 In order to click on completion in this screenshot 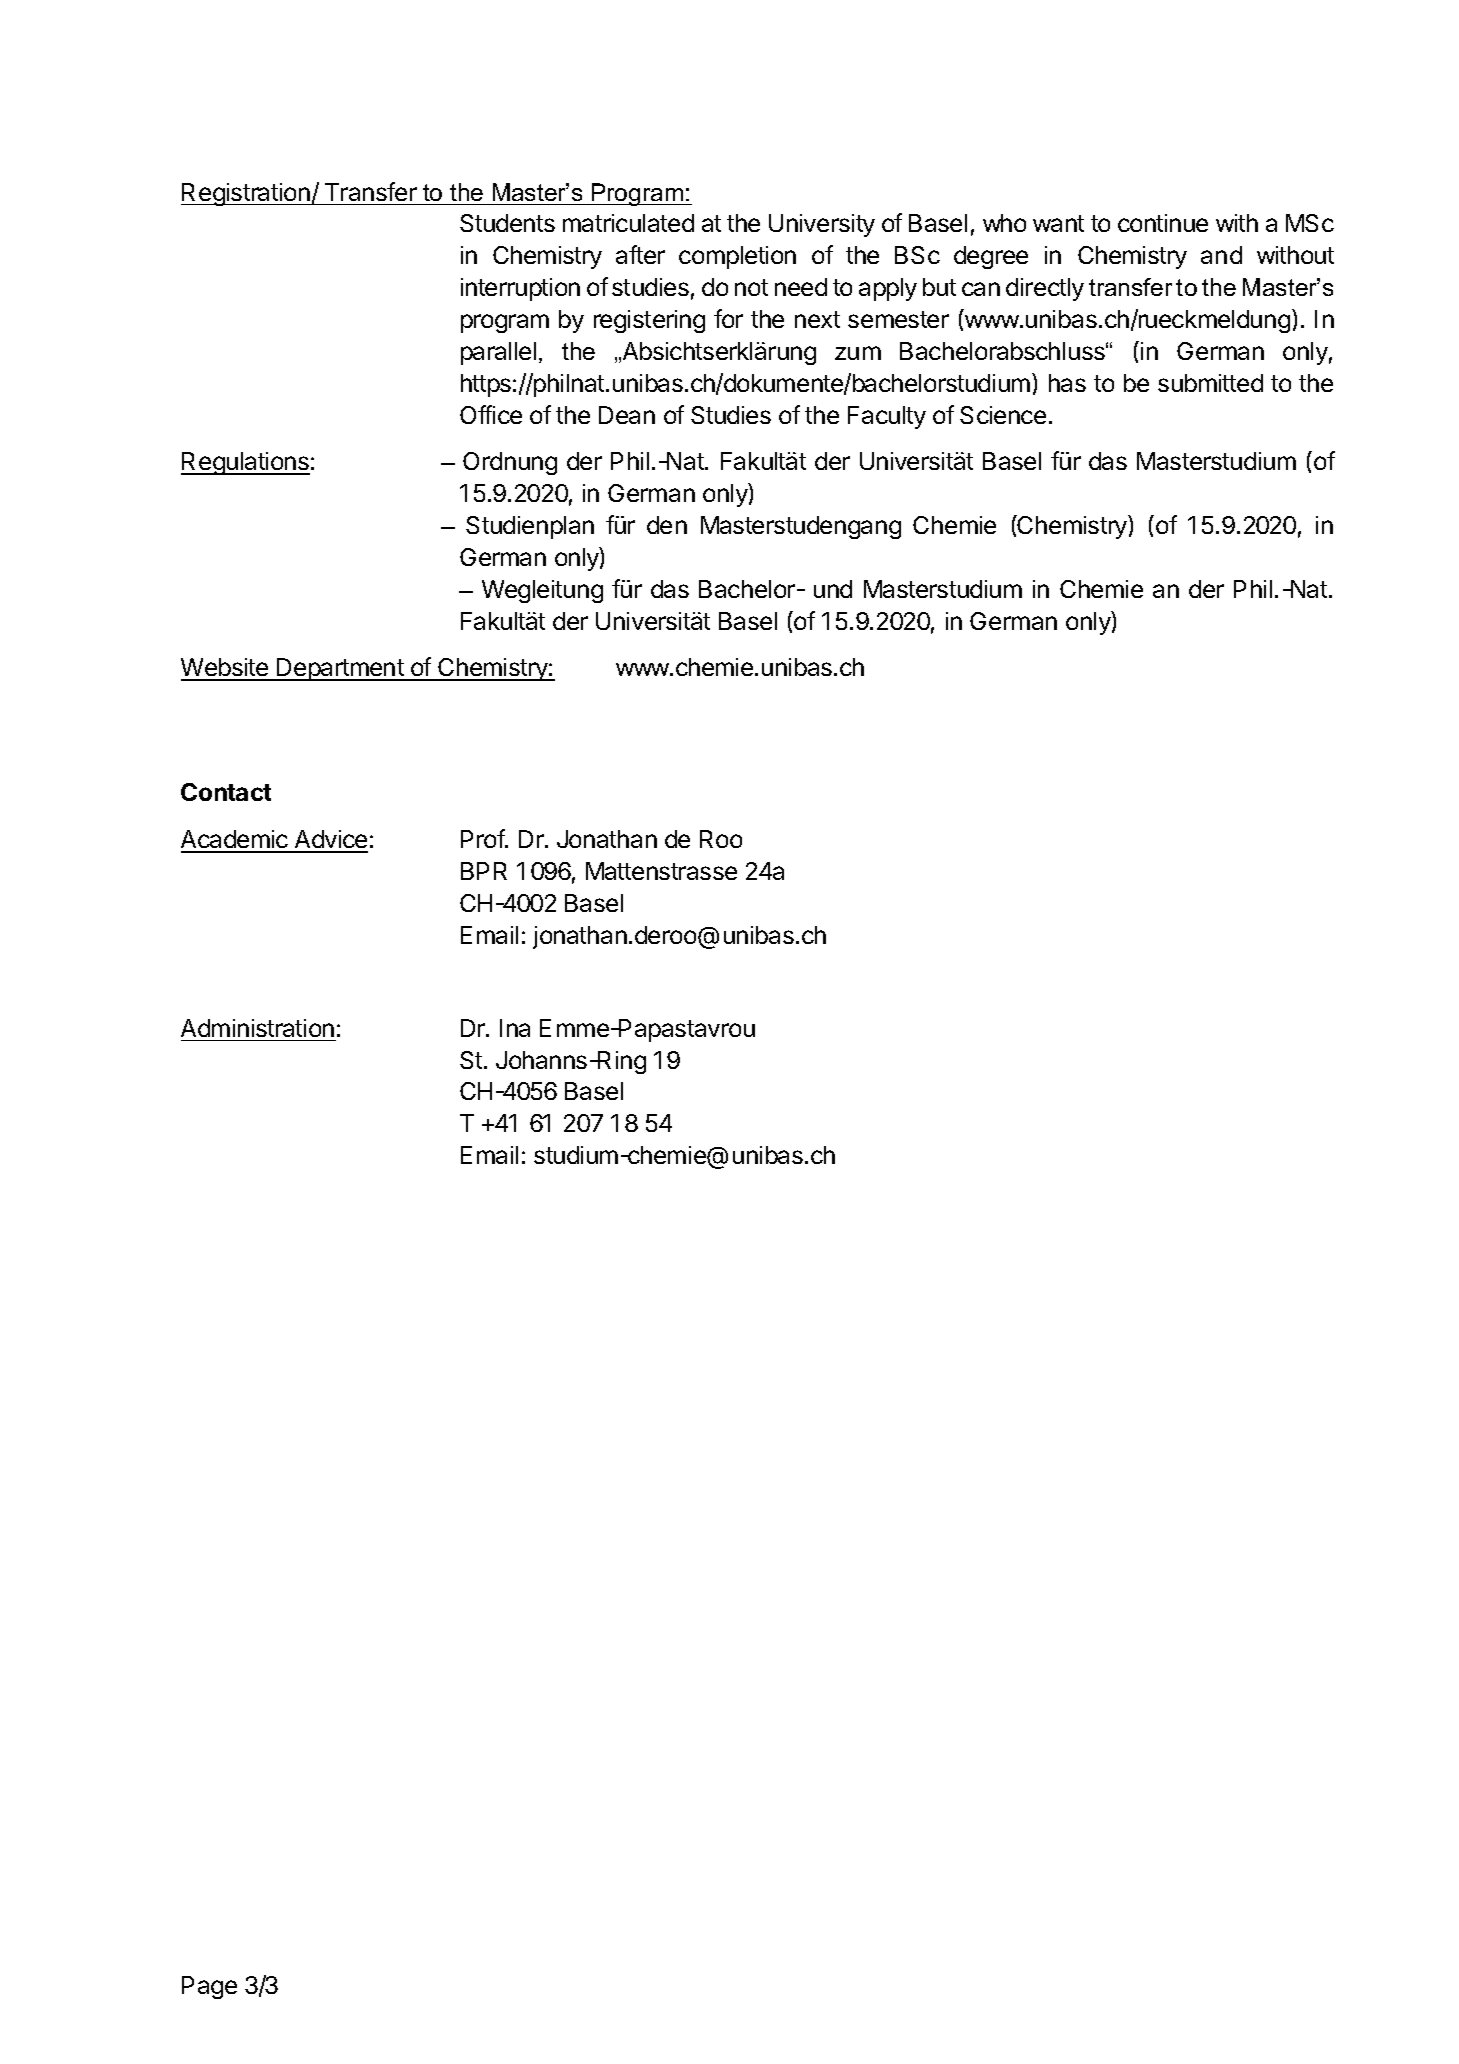, I will do `click(737, 257)`.
